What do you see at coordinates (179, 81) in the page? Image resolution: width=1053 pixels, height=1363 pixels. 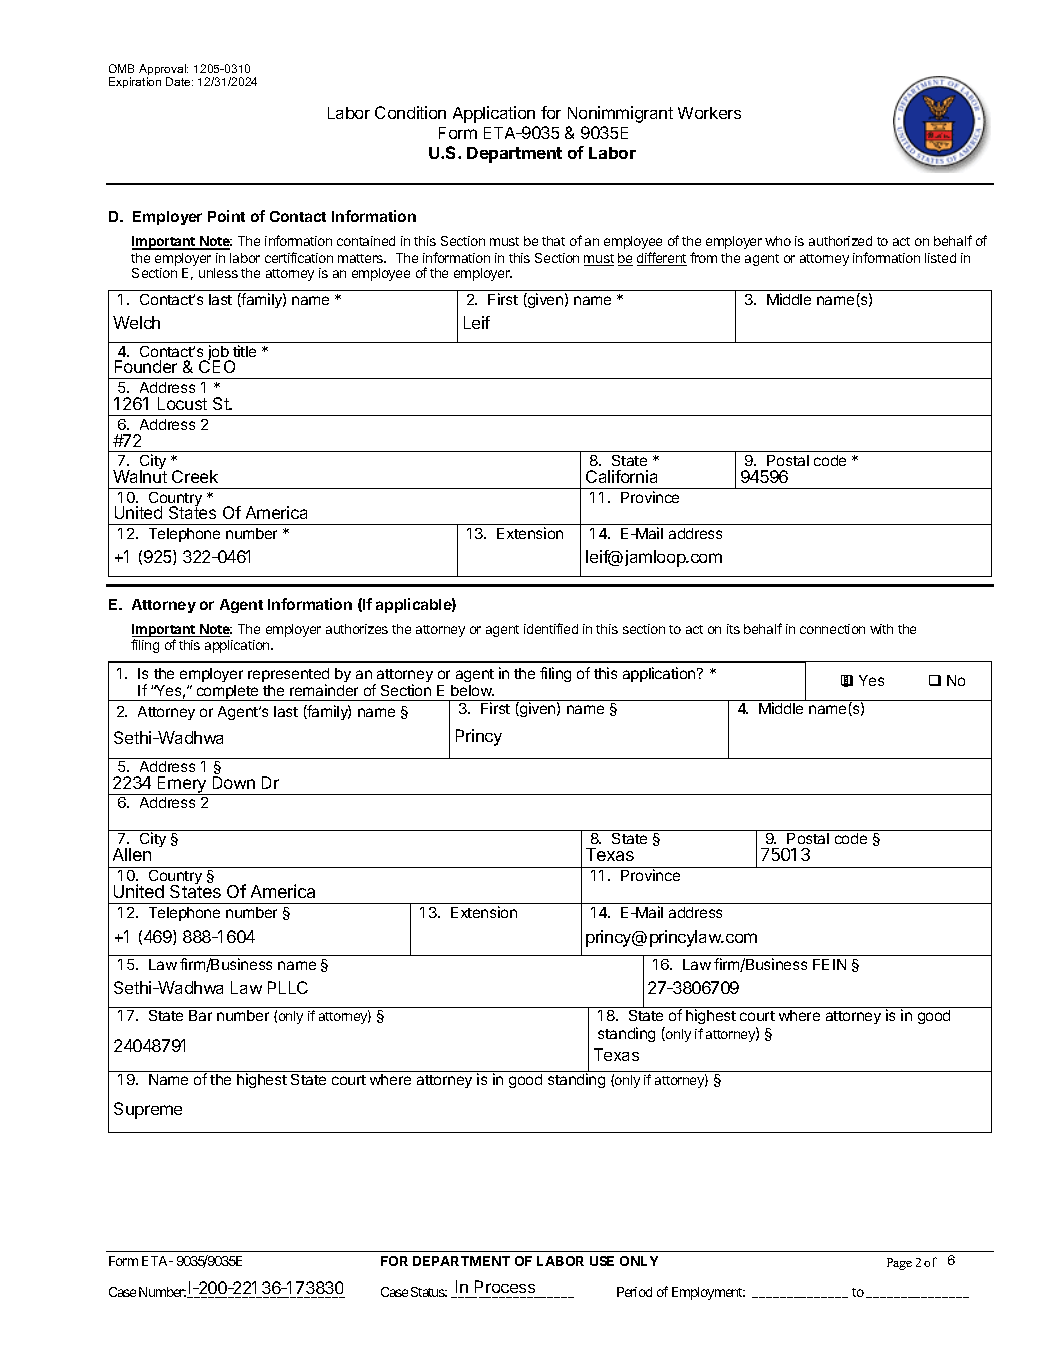 I see `Date` at bounding box center [179, 81].
